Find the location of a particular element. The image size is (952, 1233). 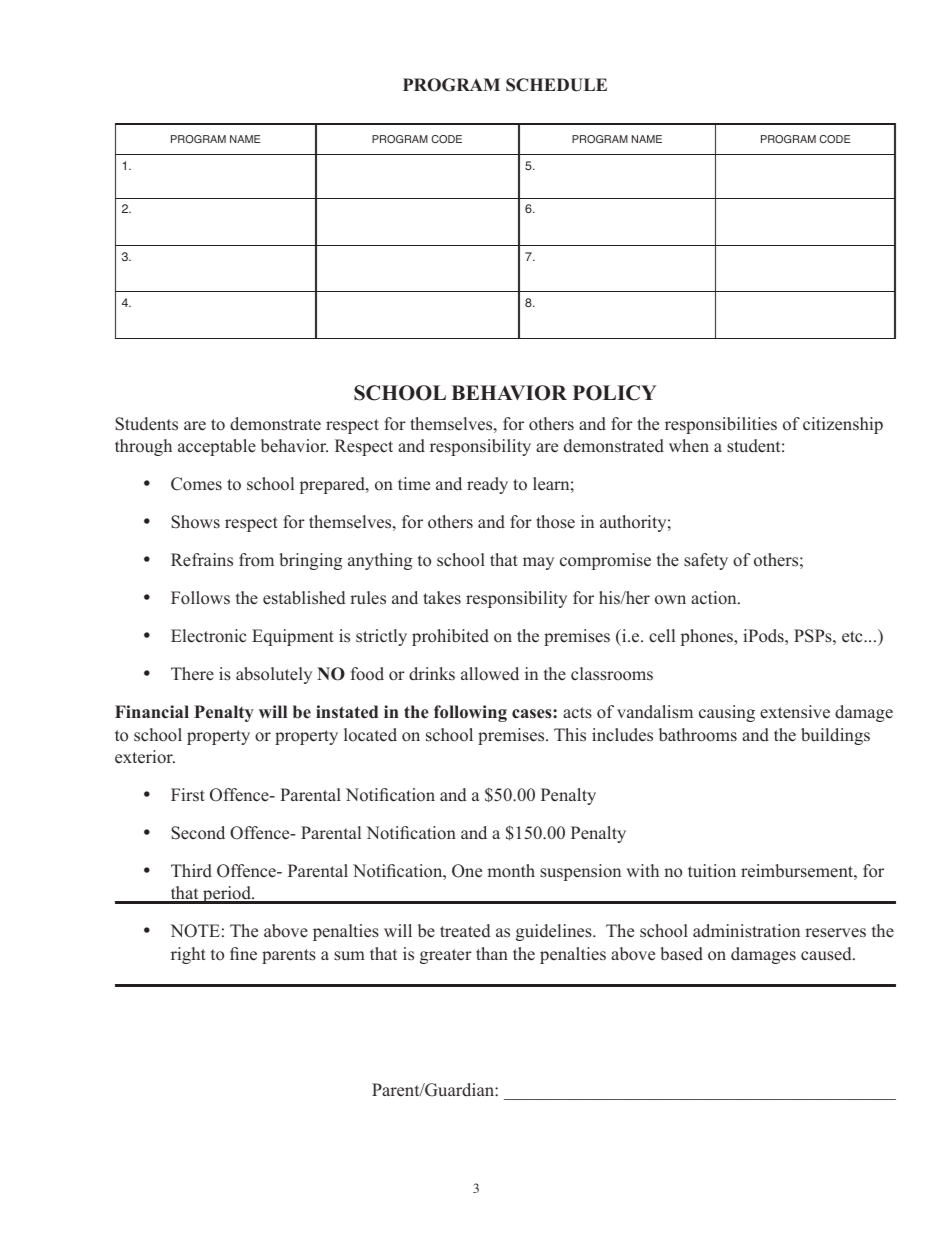

responsibilities is located at coordinates (721, 425).
